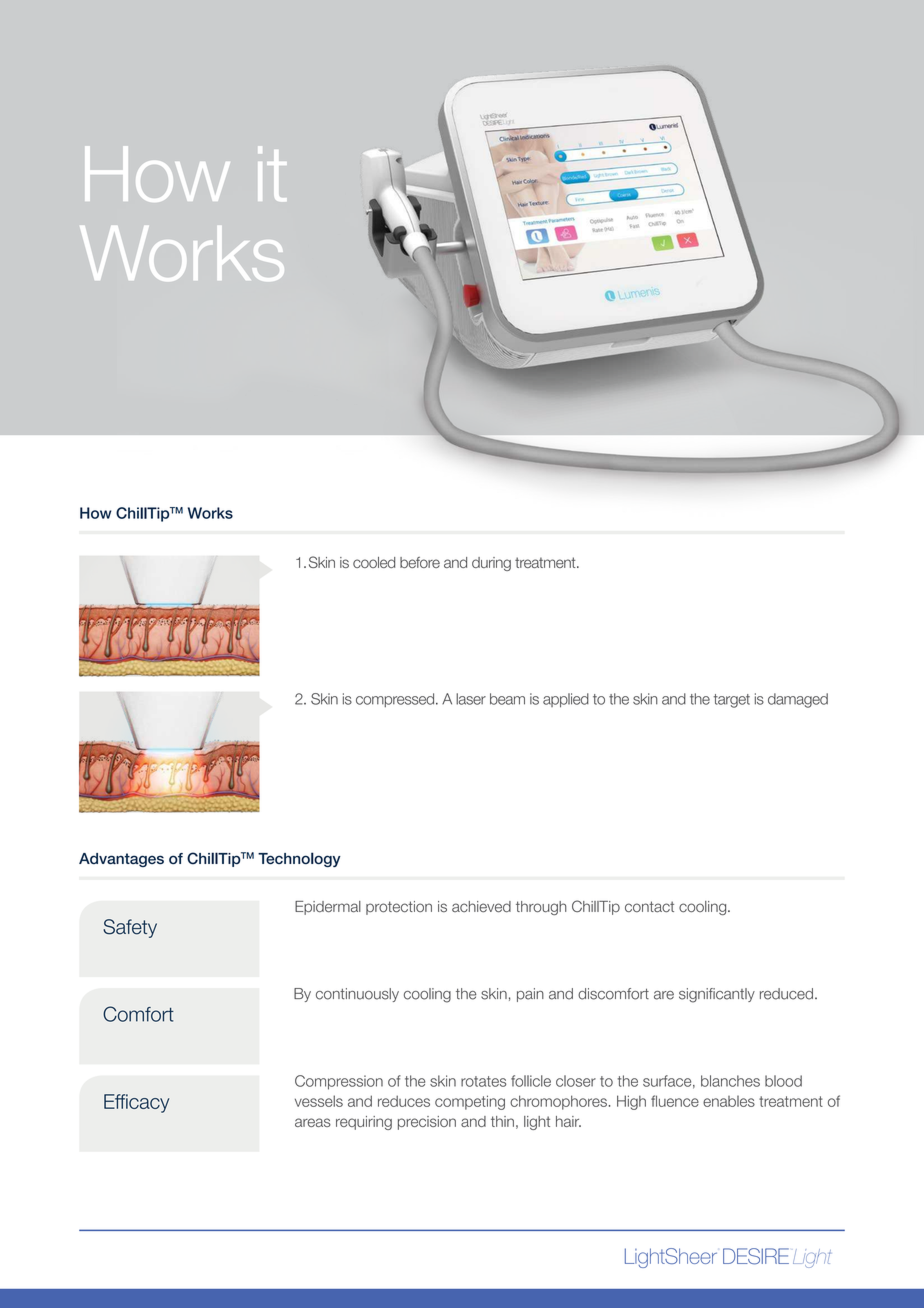  Describe the element at coordinates (471, 699) in the screenshot. I see `laser` at that location.
